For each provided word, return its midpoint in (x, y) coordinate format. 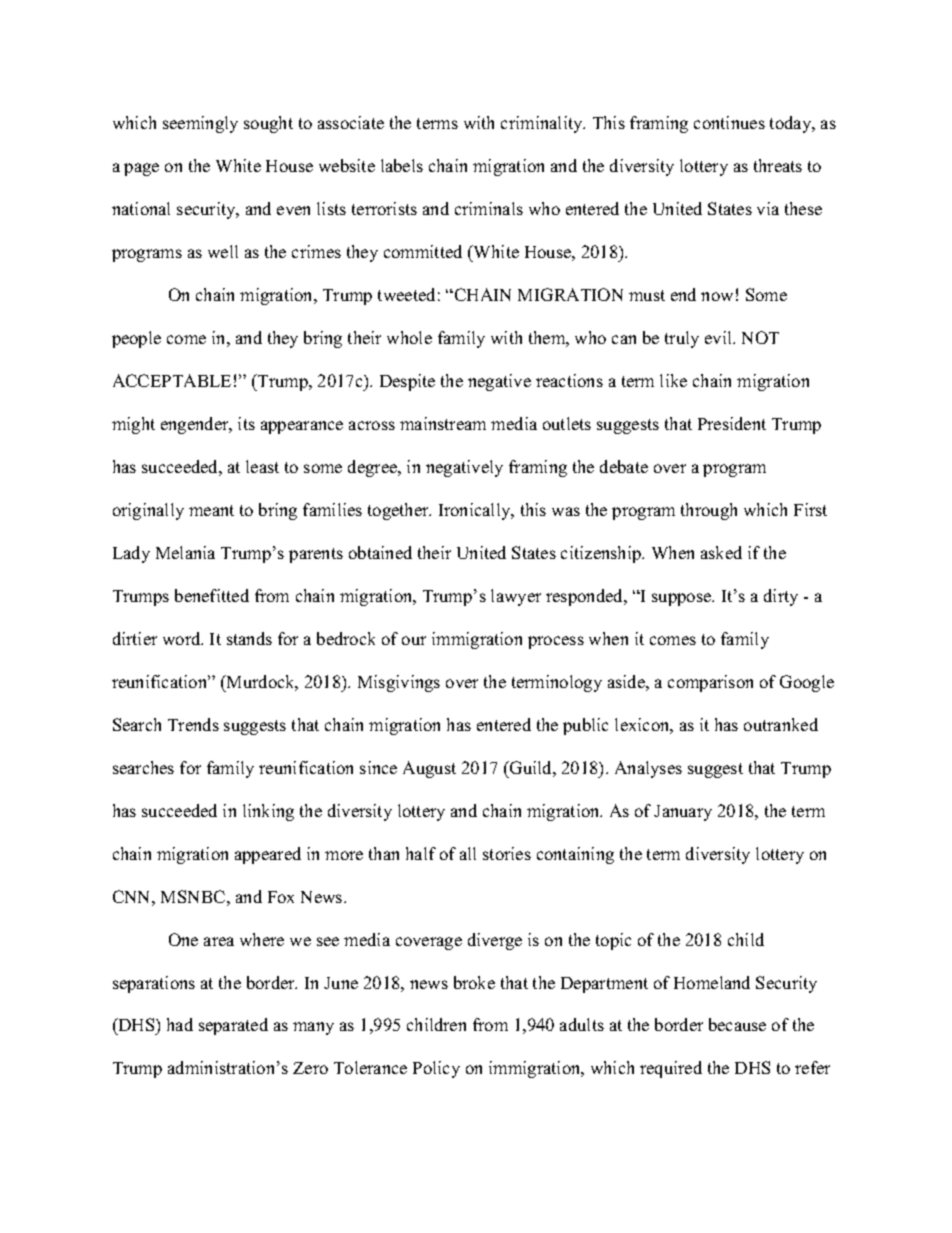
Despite (407, 382)
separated (233, 1026)
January (683, 813)
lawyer (516, 597)
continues (729, 122)
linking (268, 812)
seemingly (200, 124)
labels (402, 165)
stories (507, 853)
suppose (683, 599)
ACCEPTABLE (172, 380)
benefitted (212, 595)
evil (720, 337)
